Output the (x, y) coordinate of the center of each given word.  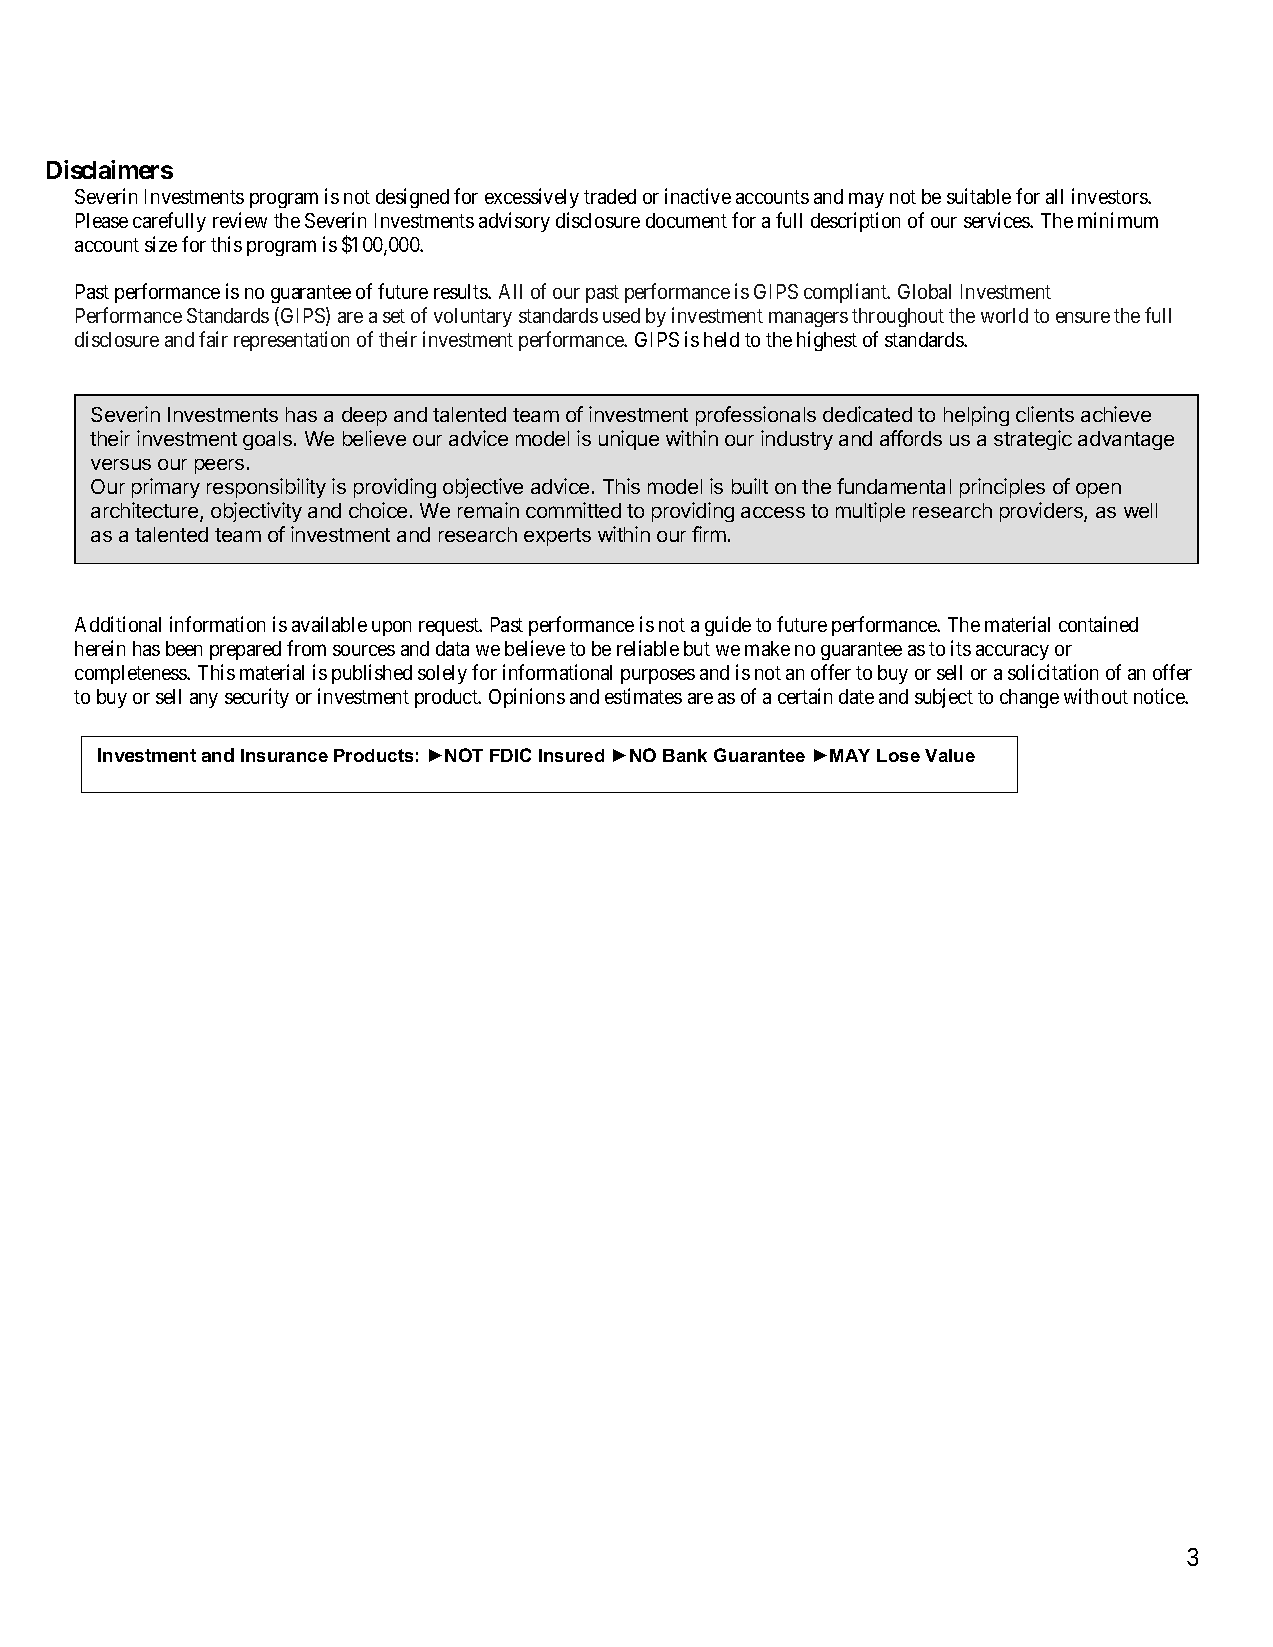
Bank (685, 755)
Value (950, 755)
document (686, 220)
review (240, 220)
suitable (979, 196)
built (750, 486)
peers (219, 466)
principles (1002, 488)
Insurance (284, 755)
